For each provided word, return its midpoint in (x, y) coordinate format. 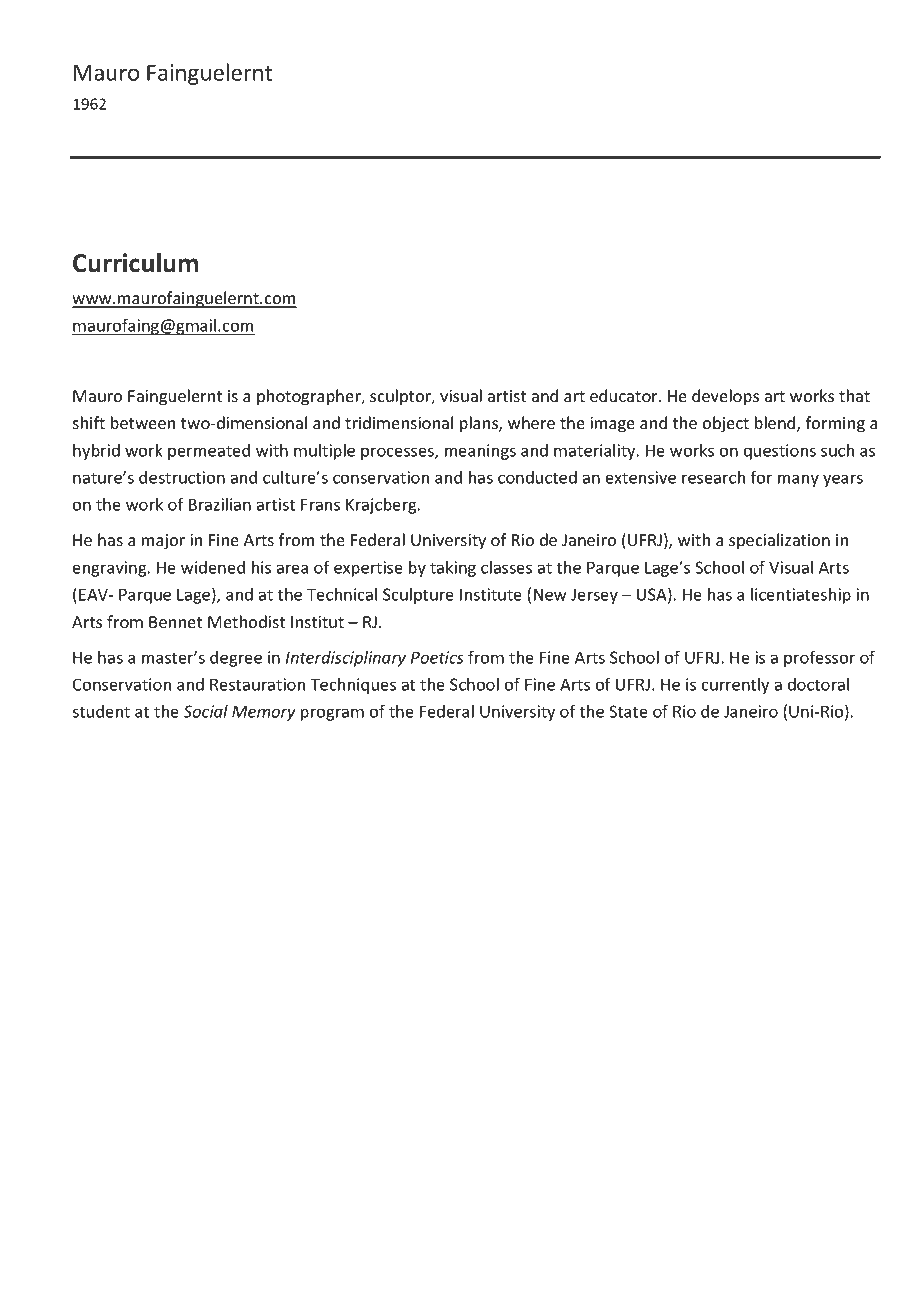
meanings (480, 452)
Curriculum (135, 263)
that (854, 395)
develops (725, 397)
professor (819, 658)
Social (205, 711)
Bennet (175, 622)
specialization (779, 541)
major (163, 542)
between (143, 422)
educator (625, 395)
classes (506, 567)
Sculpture (418, 596)
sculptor (402, 397)
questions (780, 452)
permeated (209, 452)
